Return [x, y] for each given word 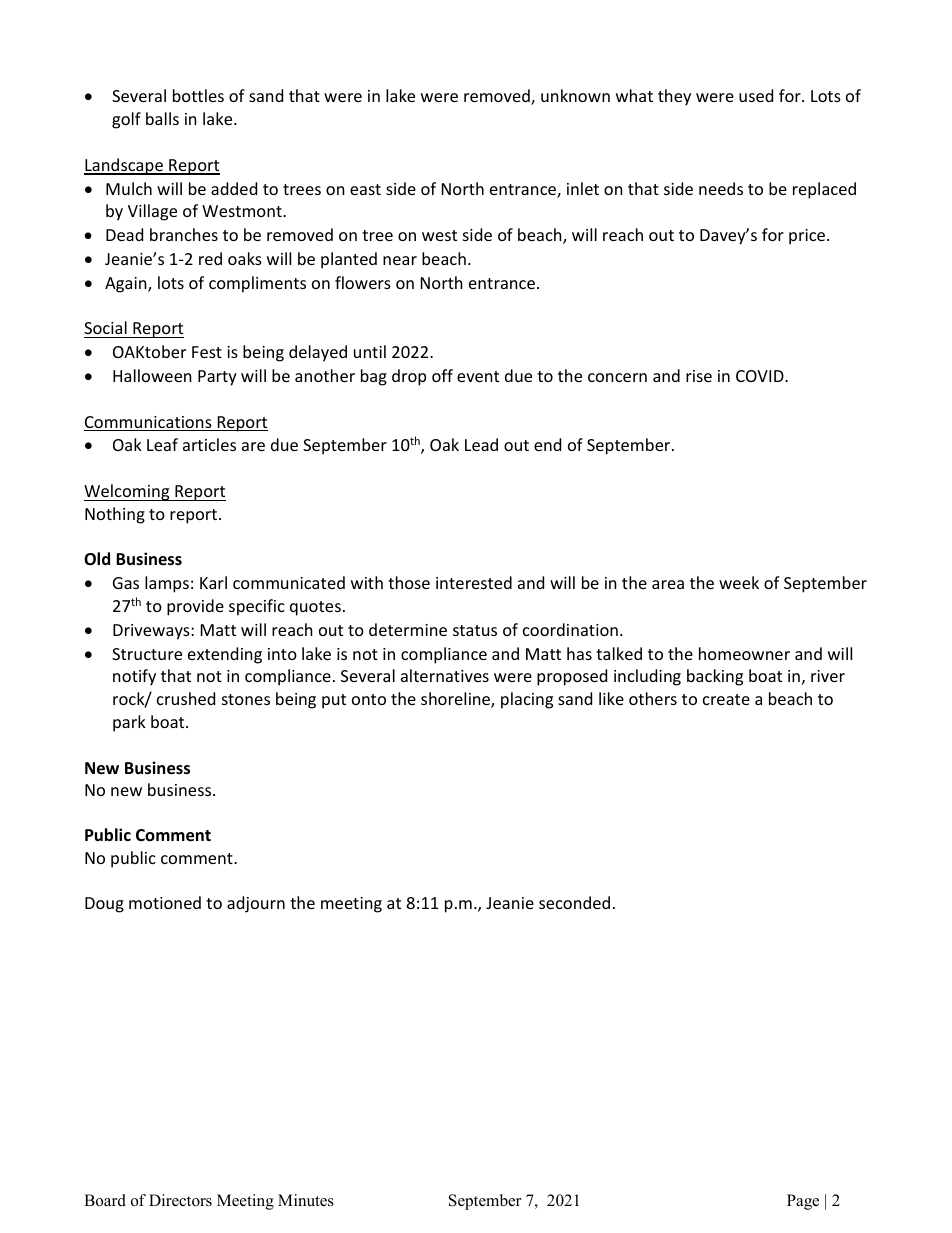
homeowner [744, 653]
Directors [180, 1200]
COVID [761, 376]
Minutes [306, 1200]
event [478, 376]
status [475, 630]
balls [162, 118]
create [726, 699]
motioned [165, 902]
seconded [574, 902]
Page [803, 1202]
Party [217, 378]
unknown [575, 95]
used [756, 95]
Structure [147, 654]
